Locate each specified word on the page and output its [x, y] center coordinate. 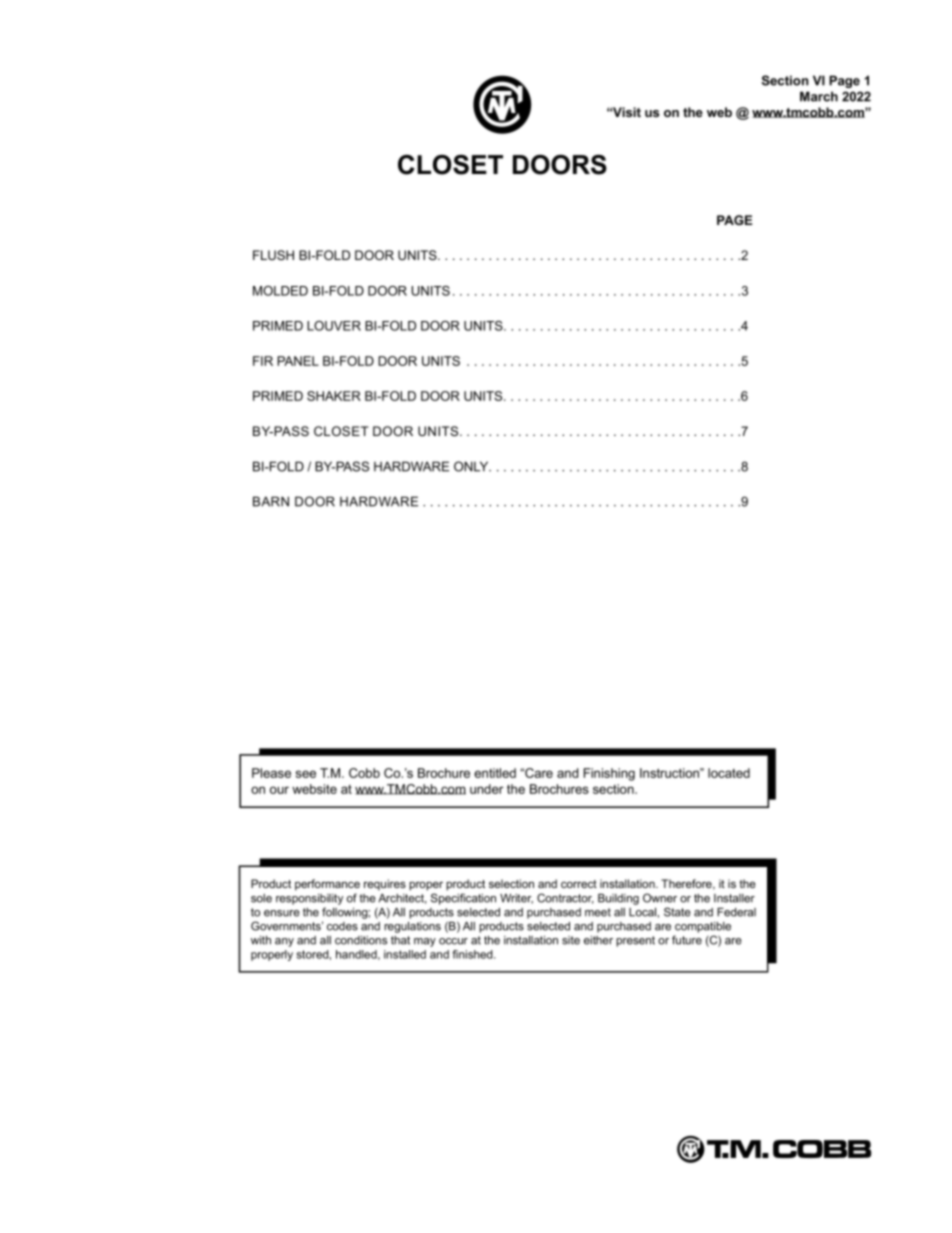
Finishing [609, 774]
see [306, 774]
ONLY [472, 466]
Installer [734, 898]
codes [342, 926]
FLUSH [273, 255]
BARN [271, 501]
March [819, 96]
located [729, 773]
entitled [495, 773]
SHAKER [334, 396]
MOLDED [280, 291]
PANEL [298, 361]
